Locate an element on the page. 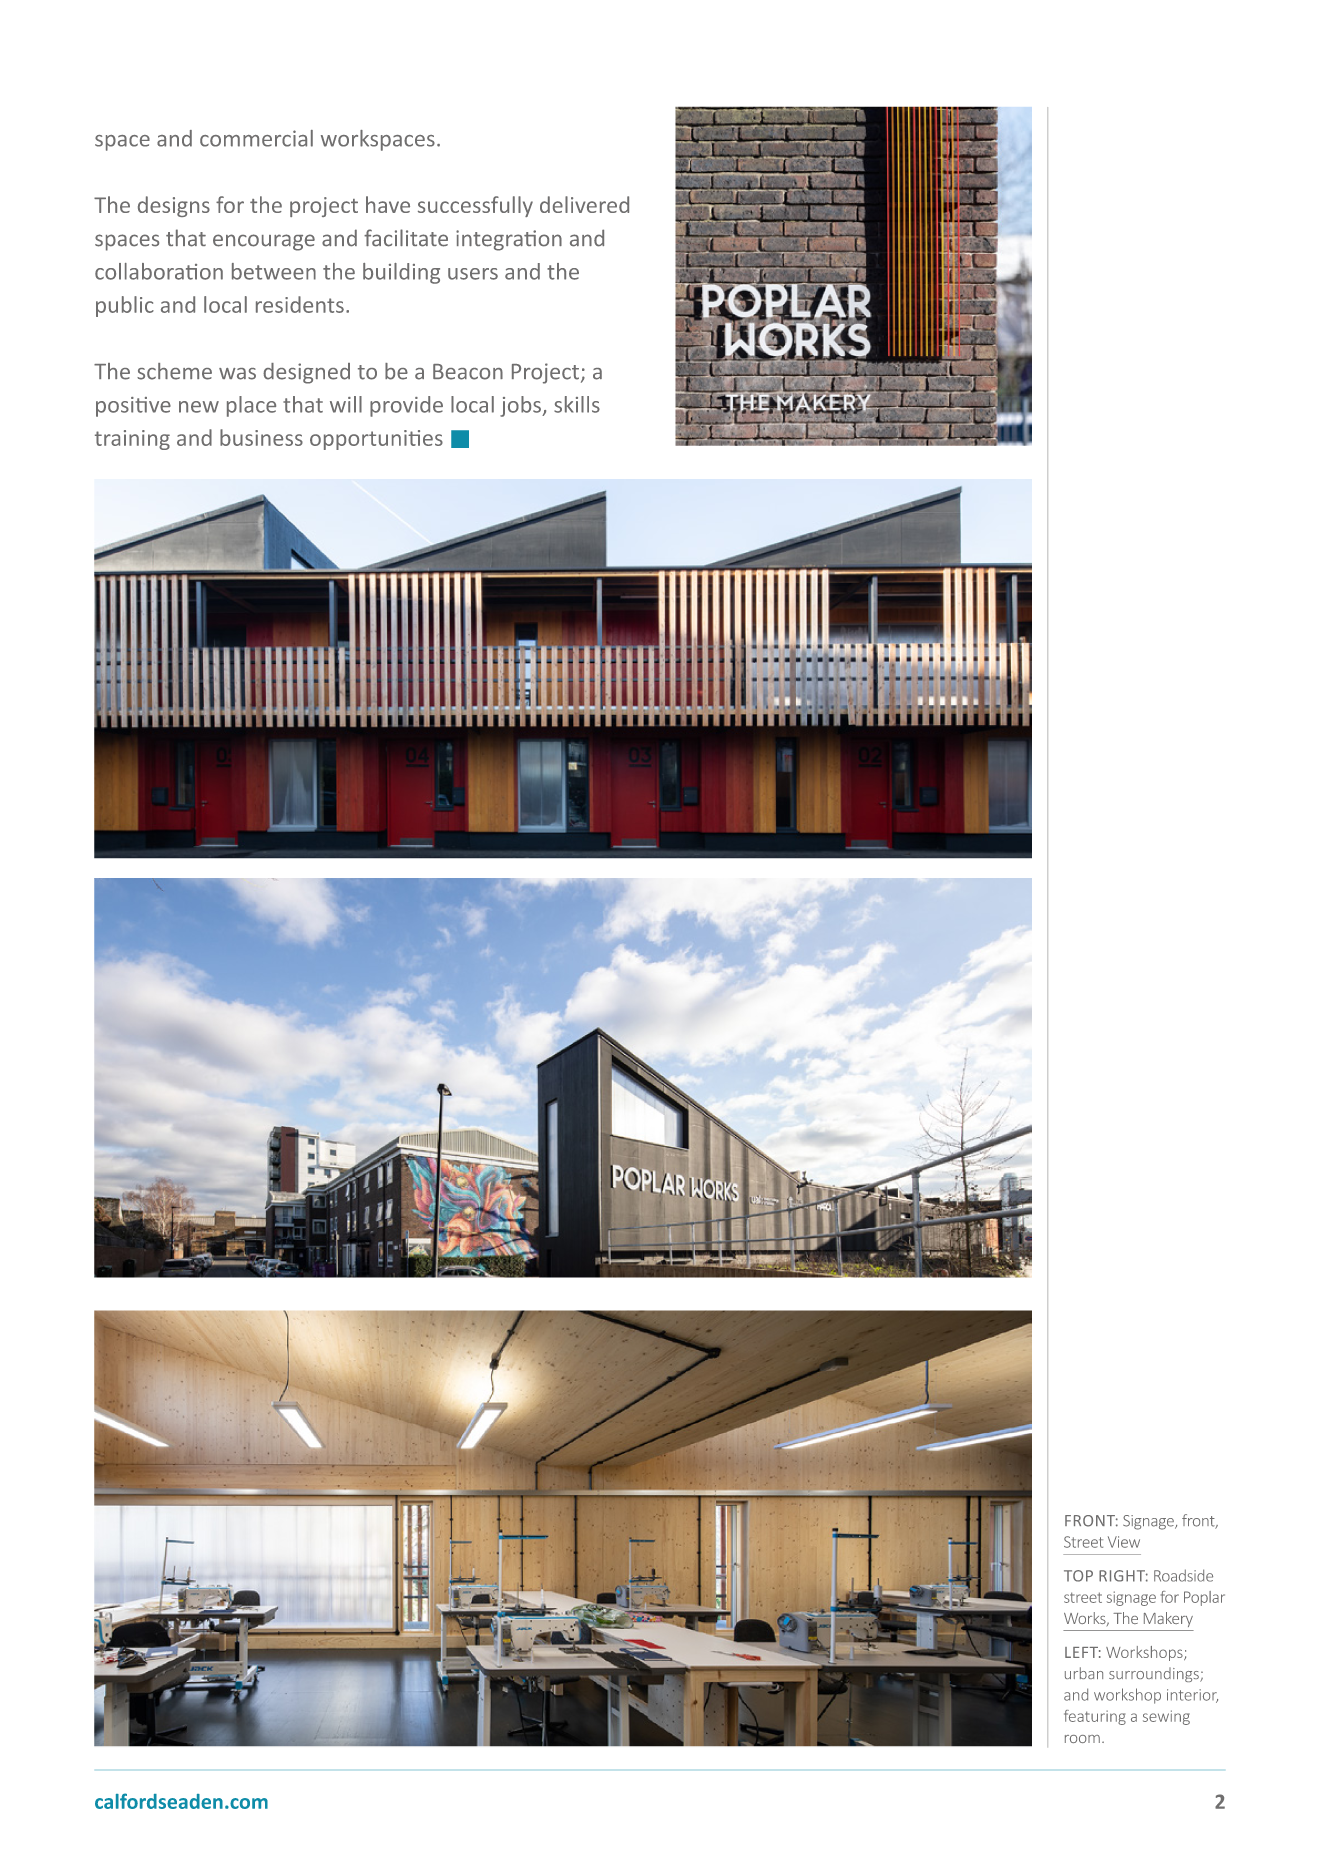  delivered is located at coordinates (584, 204).
